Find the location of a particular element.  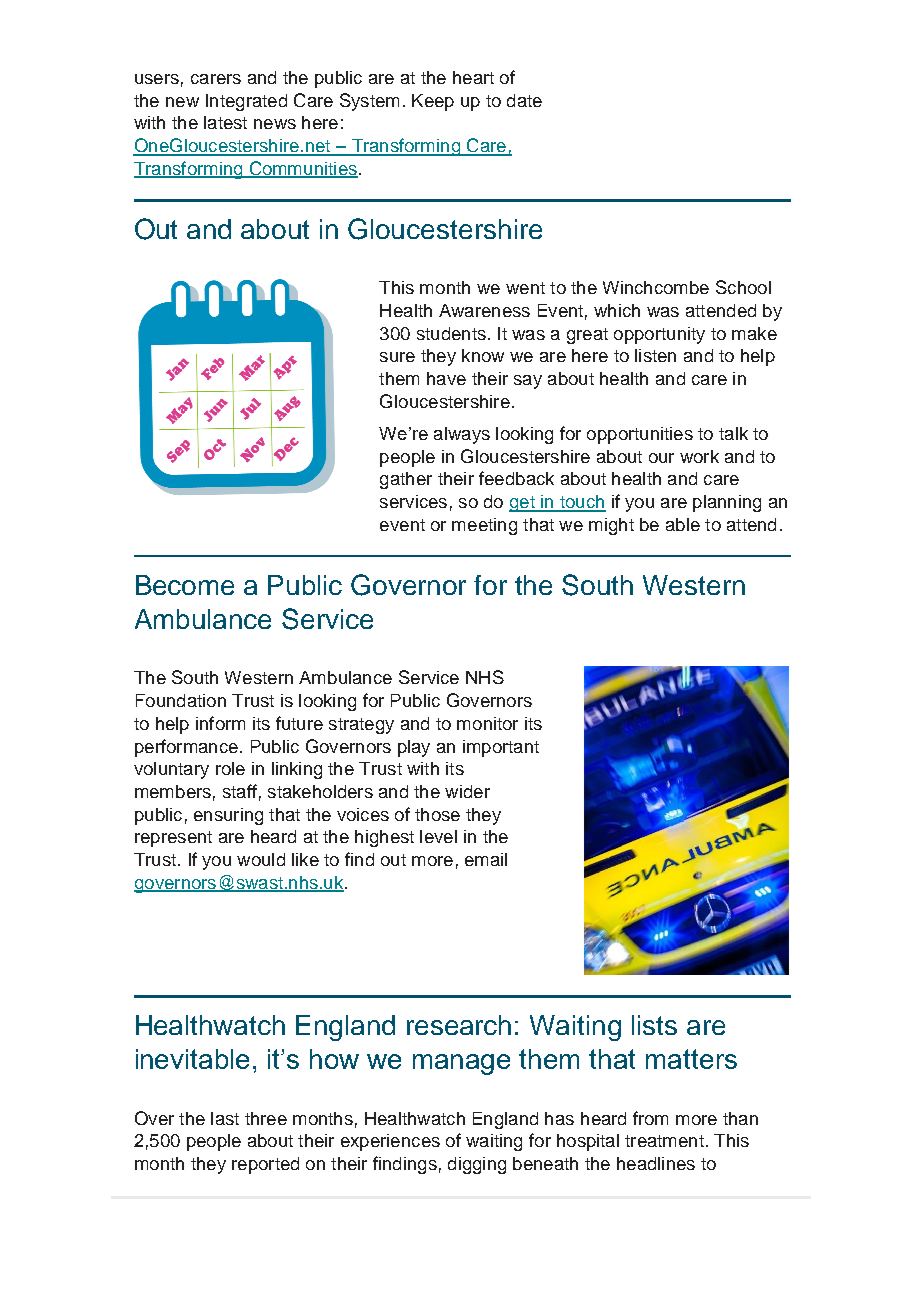

would is located at coordinates (261, 859).
